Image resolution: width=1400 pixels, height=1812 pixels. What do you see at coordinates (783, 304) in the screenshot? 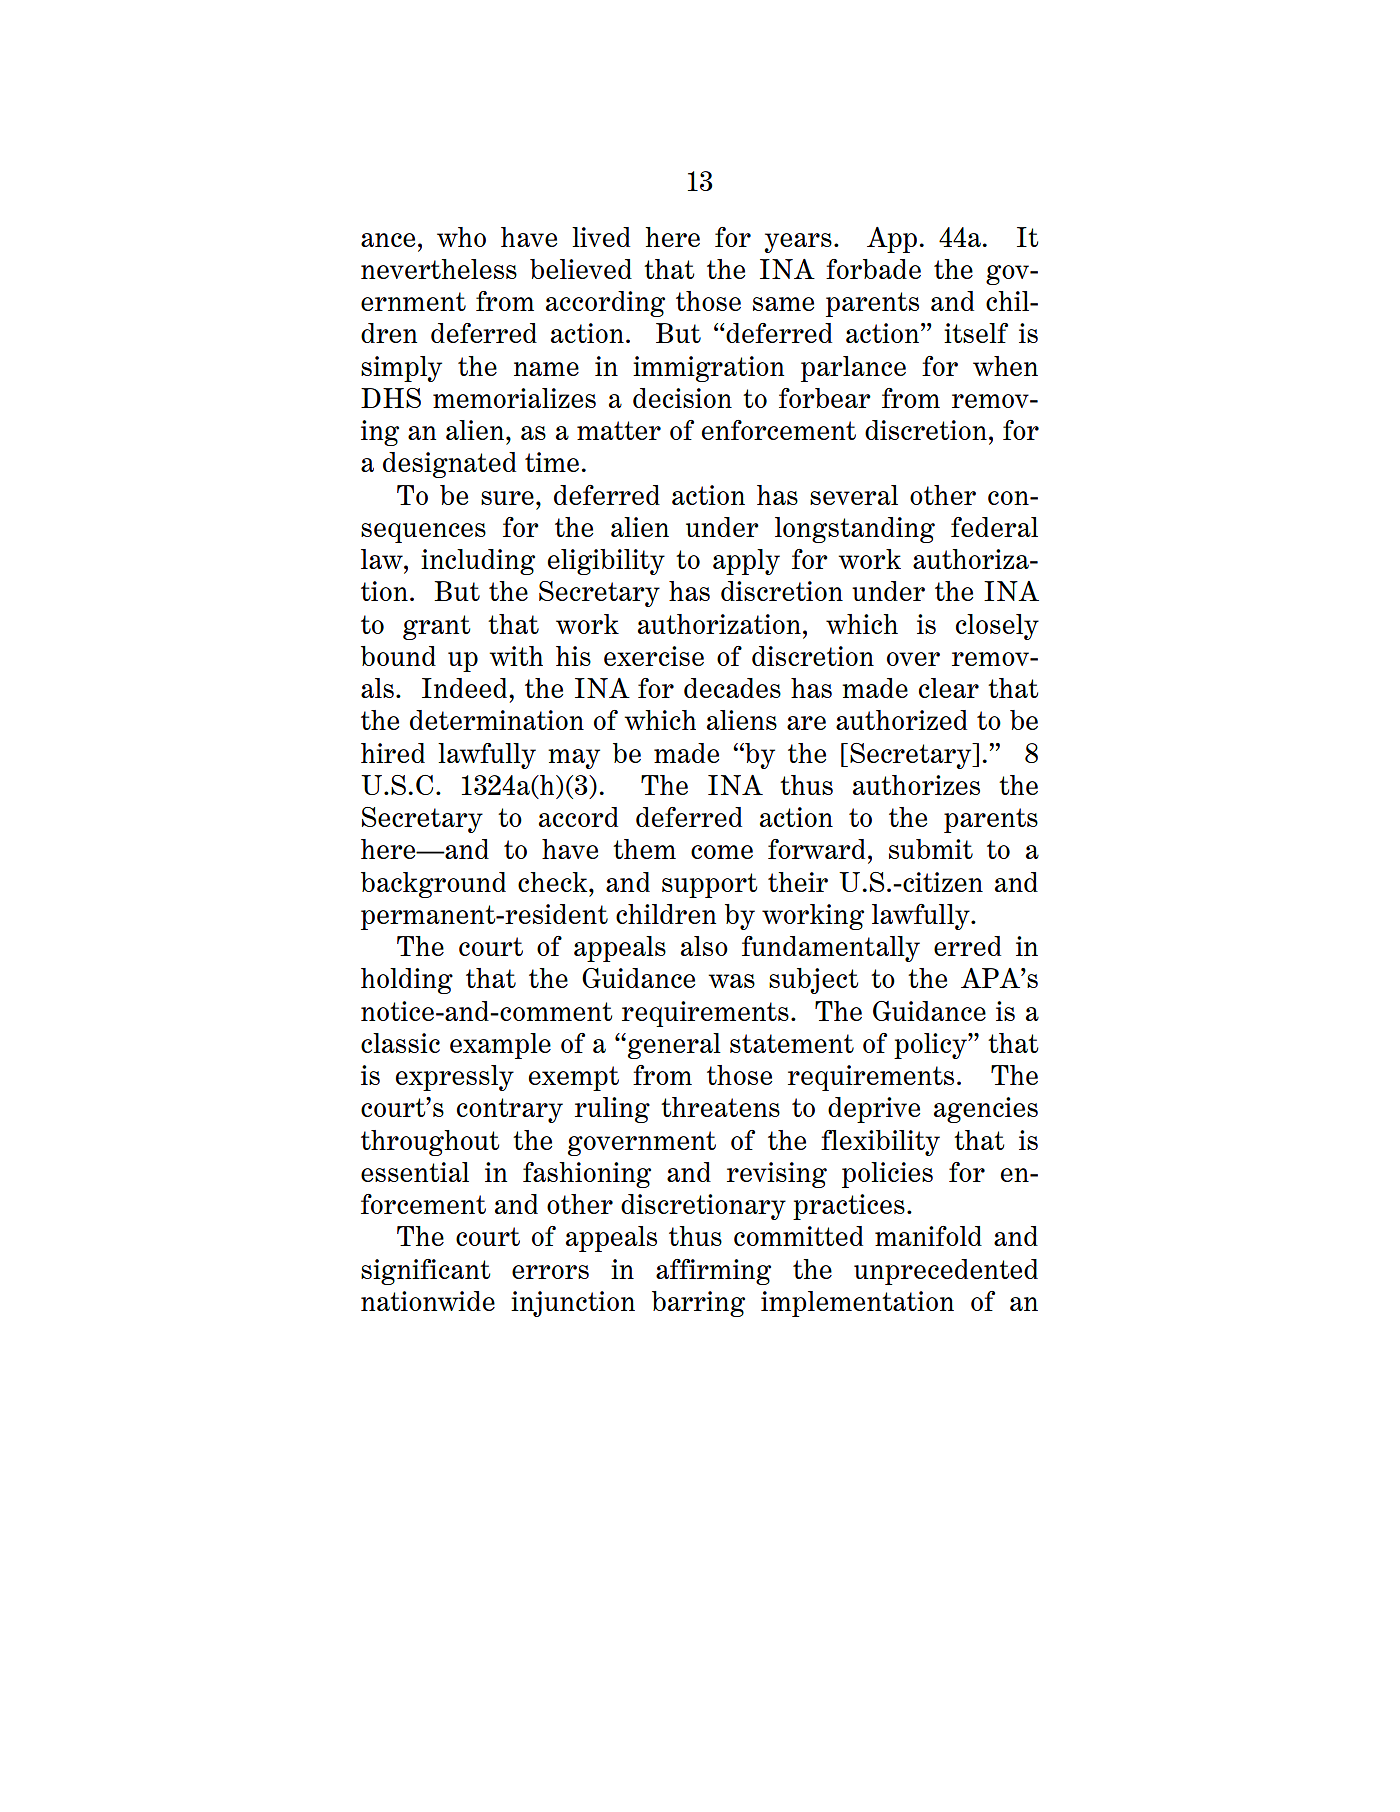
I see `same` at bounding box center [783, 304].
